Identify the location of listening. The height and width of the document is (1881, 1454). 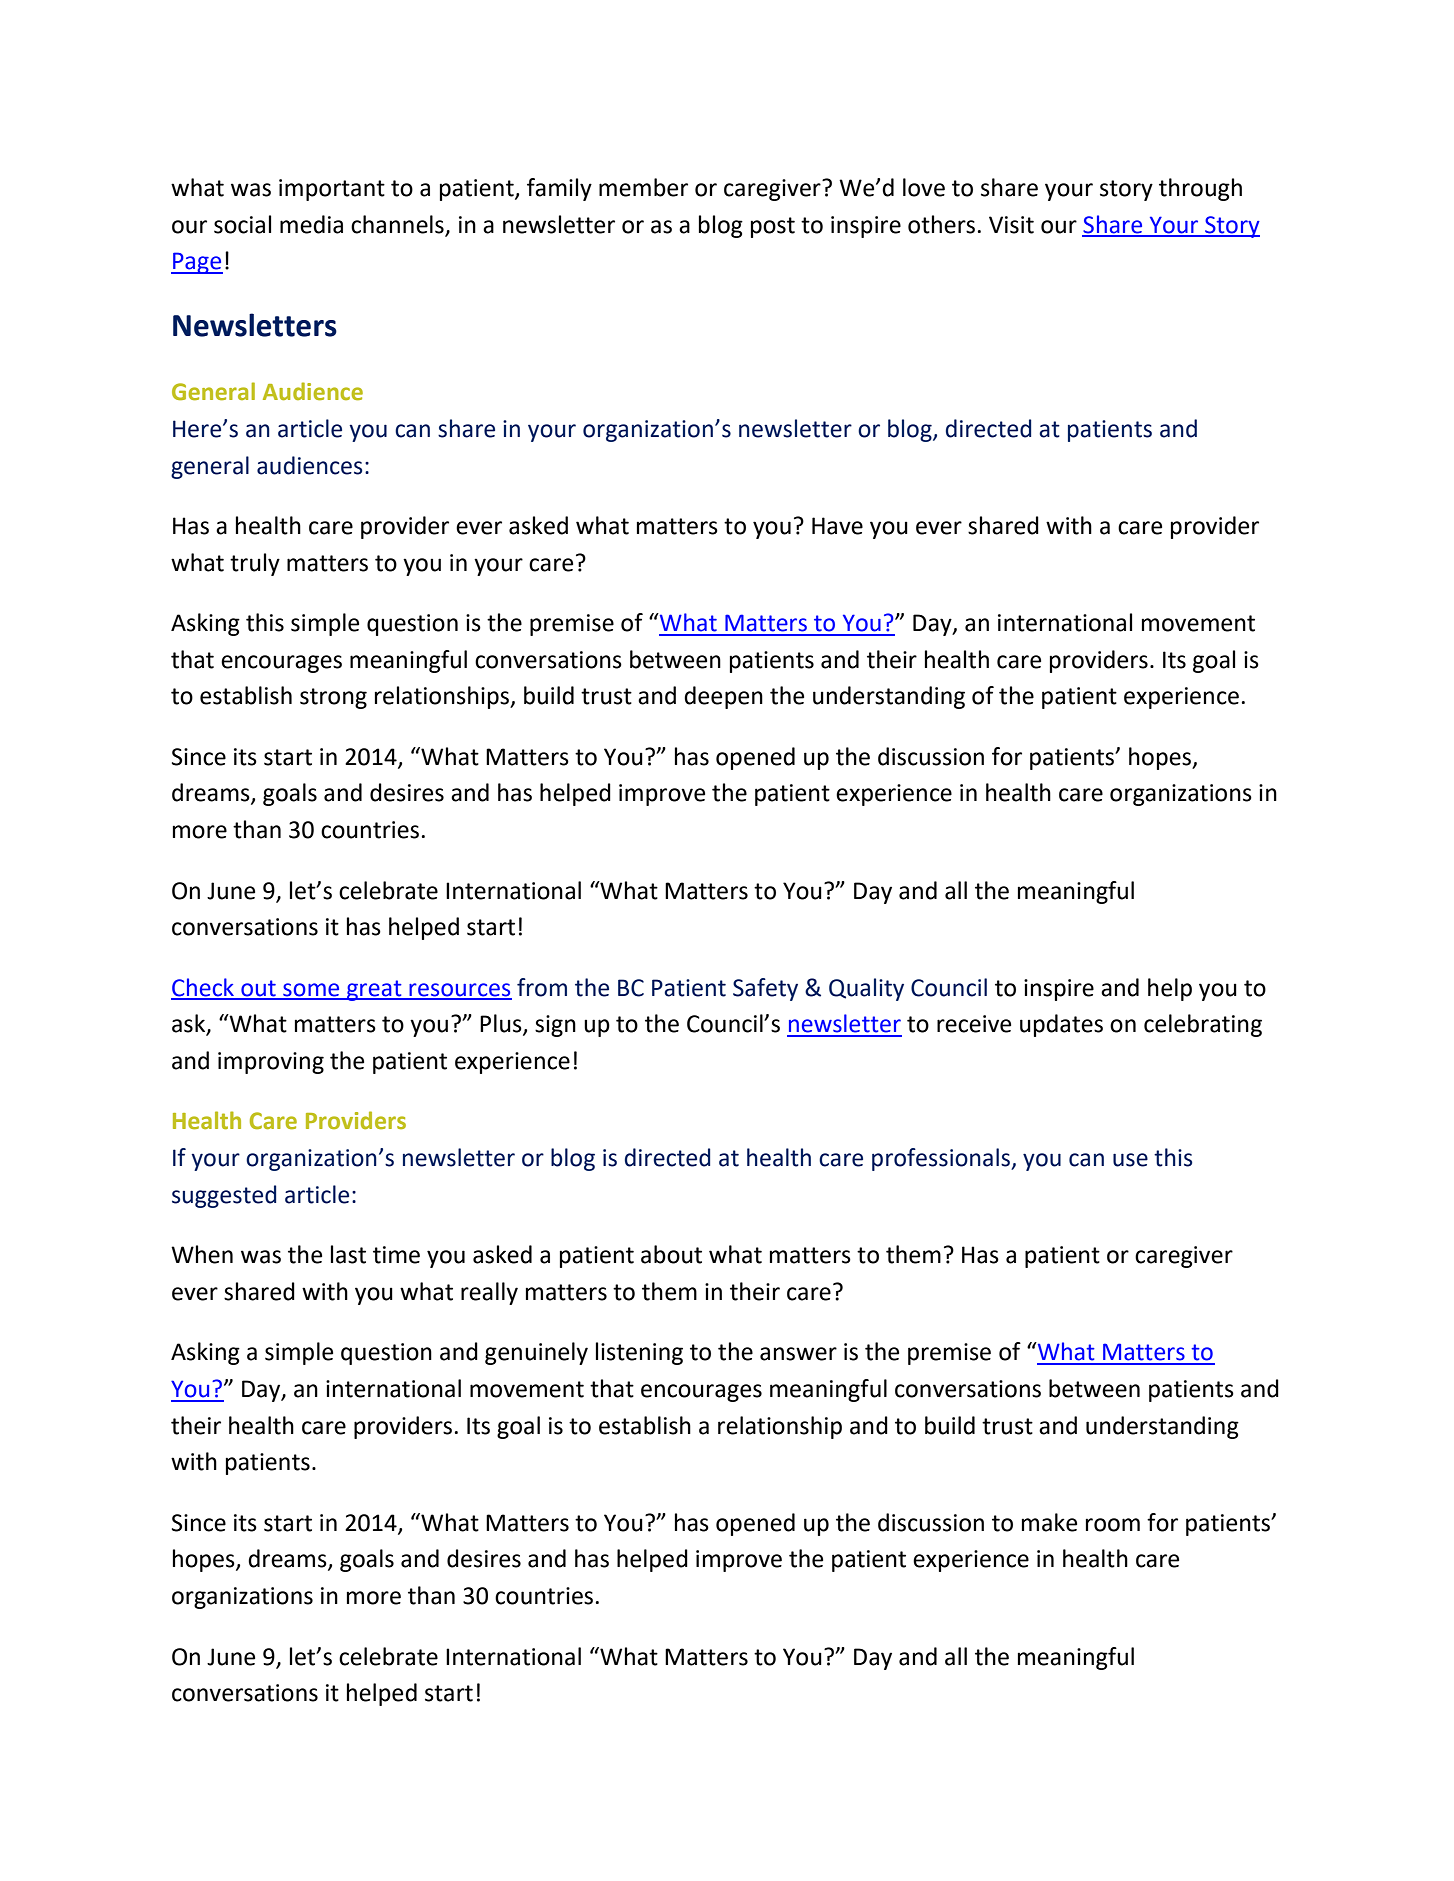
(639, 1353).
